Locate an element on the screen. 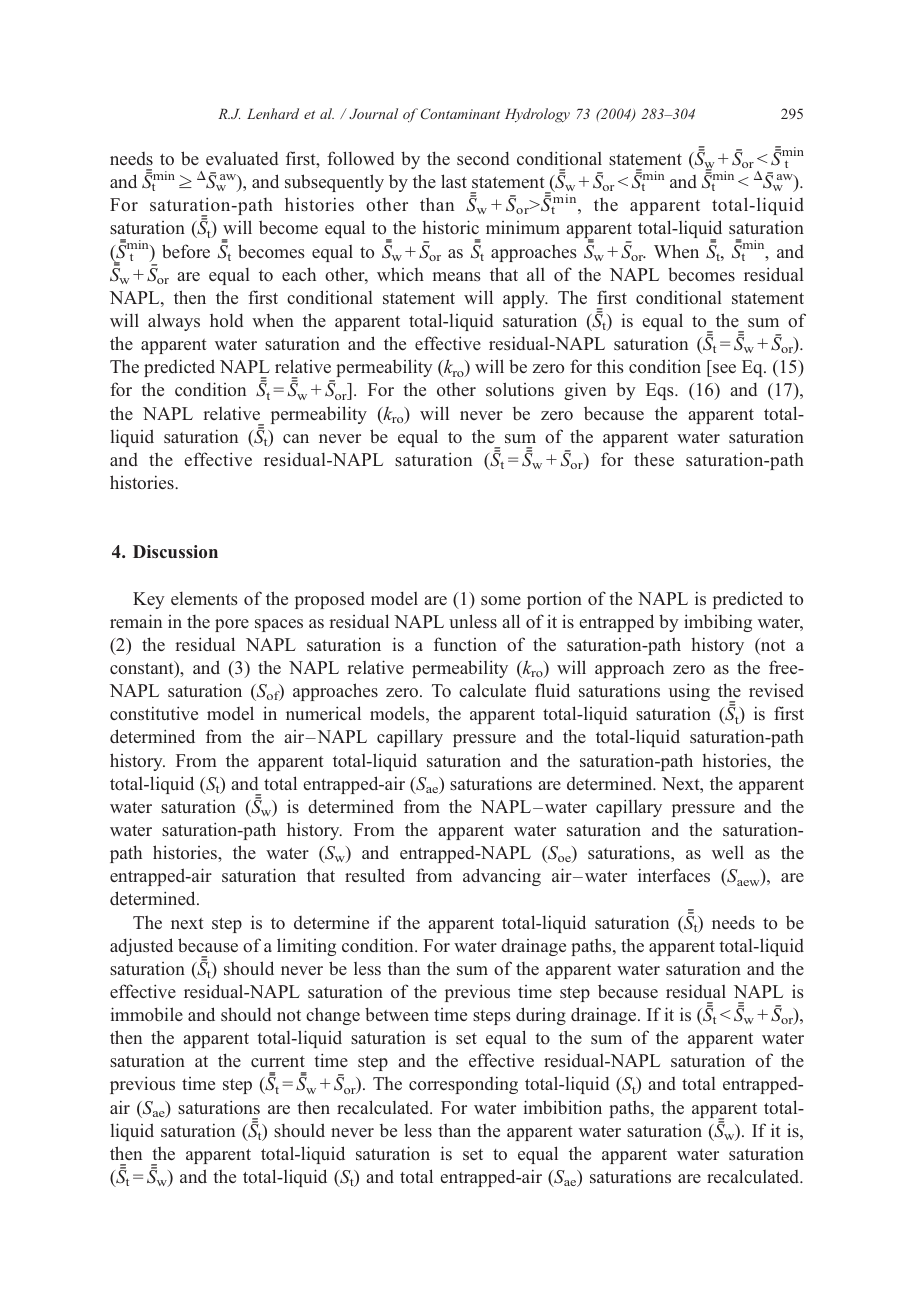 This screenshot has width=906, height=1316. imbibing is located at coordinates (718, 623).
